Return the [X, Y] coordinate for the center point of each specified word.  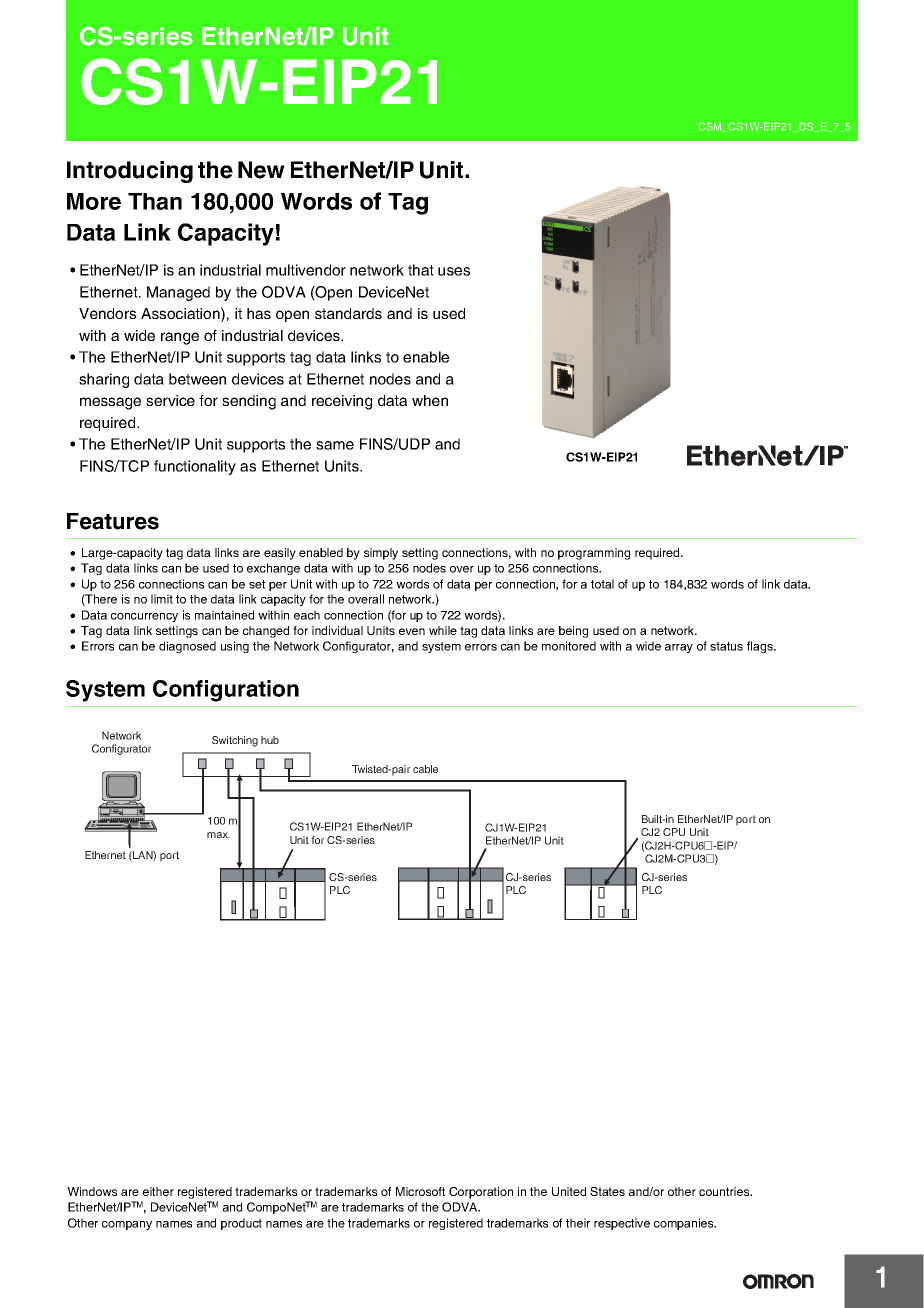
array [679, 648]
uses [454, 271]
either [158, 1191]
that [421, 270]
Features [113, 521]
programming [594, 554]
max [218, 835]
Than [155, 201]
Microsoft [420, 1191]
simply [381, 554]
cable [425, 769]
